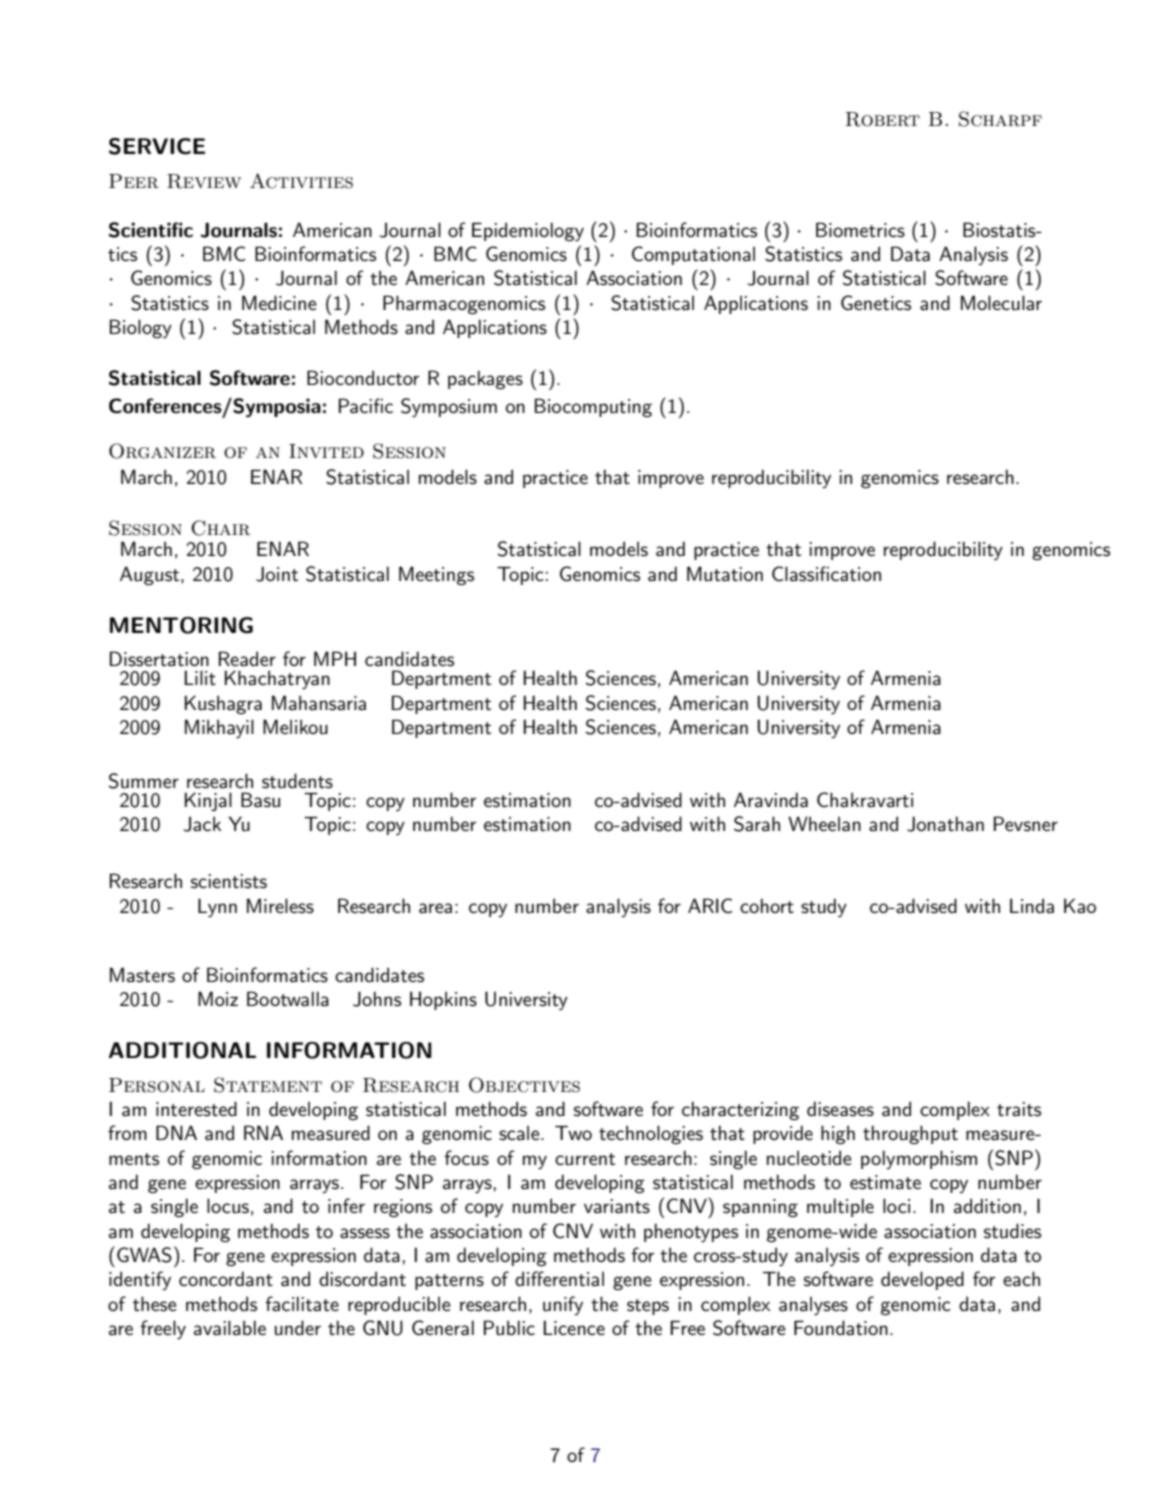  Describe the element at coordinates (826, 574) in the document. I see `Classification` at that location.
